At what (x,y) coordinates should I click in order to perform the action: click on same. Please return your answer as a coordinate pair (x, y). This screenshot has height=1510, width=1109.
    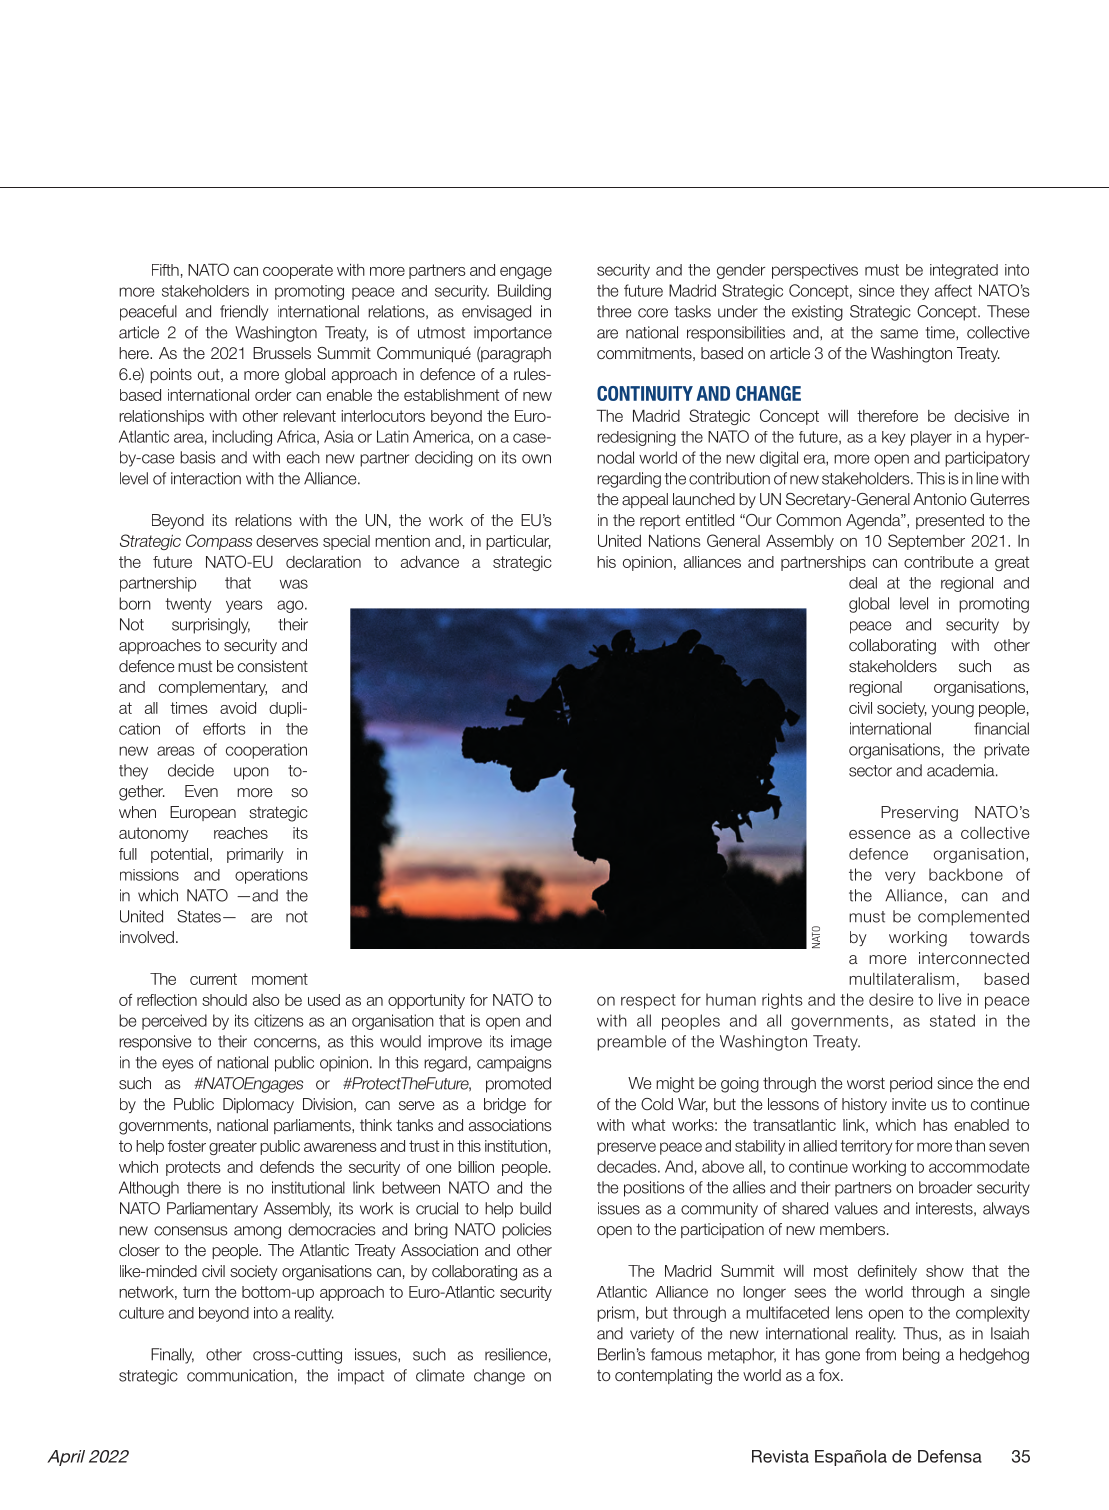
    Looking at the image, I should click on (899, 334).
